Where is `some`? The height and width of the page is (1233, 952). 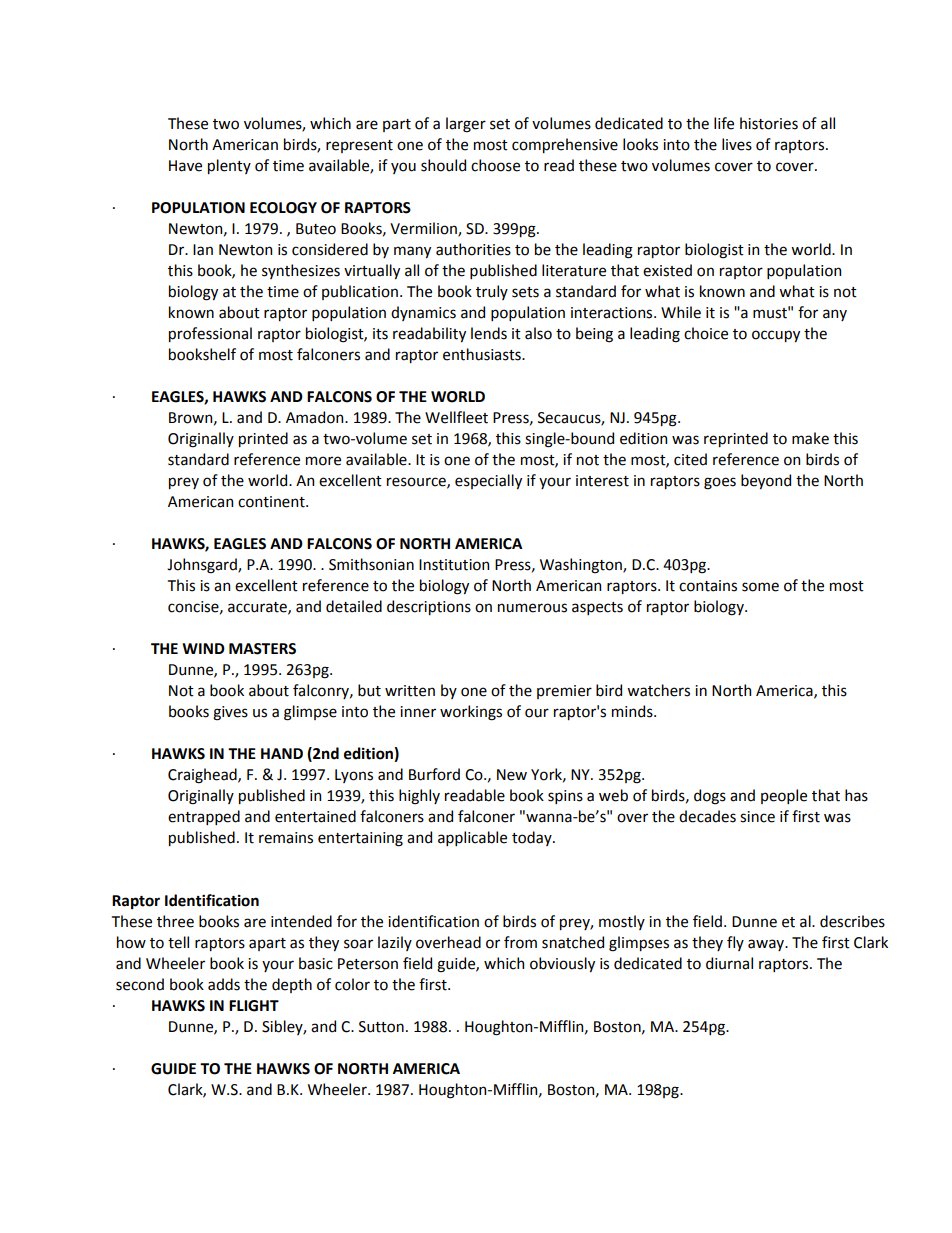
some is located at coordinates (760, 587).
